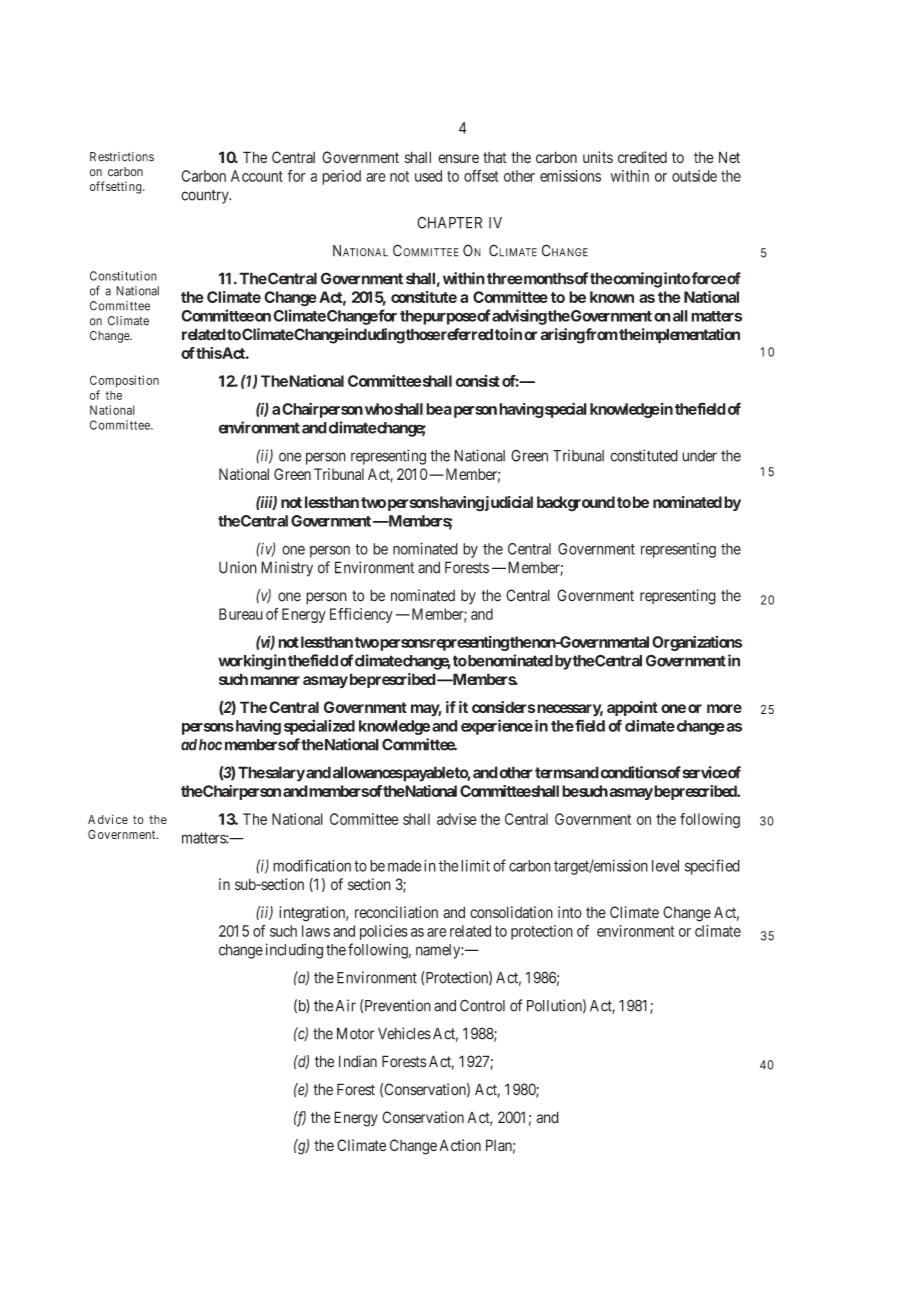 This screenshot has height=1308, width=924. Describe the element at coordinates (108, 819) in the screenshot. I see `Advice` at that location.
